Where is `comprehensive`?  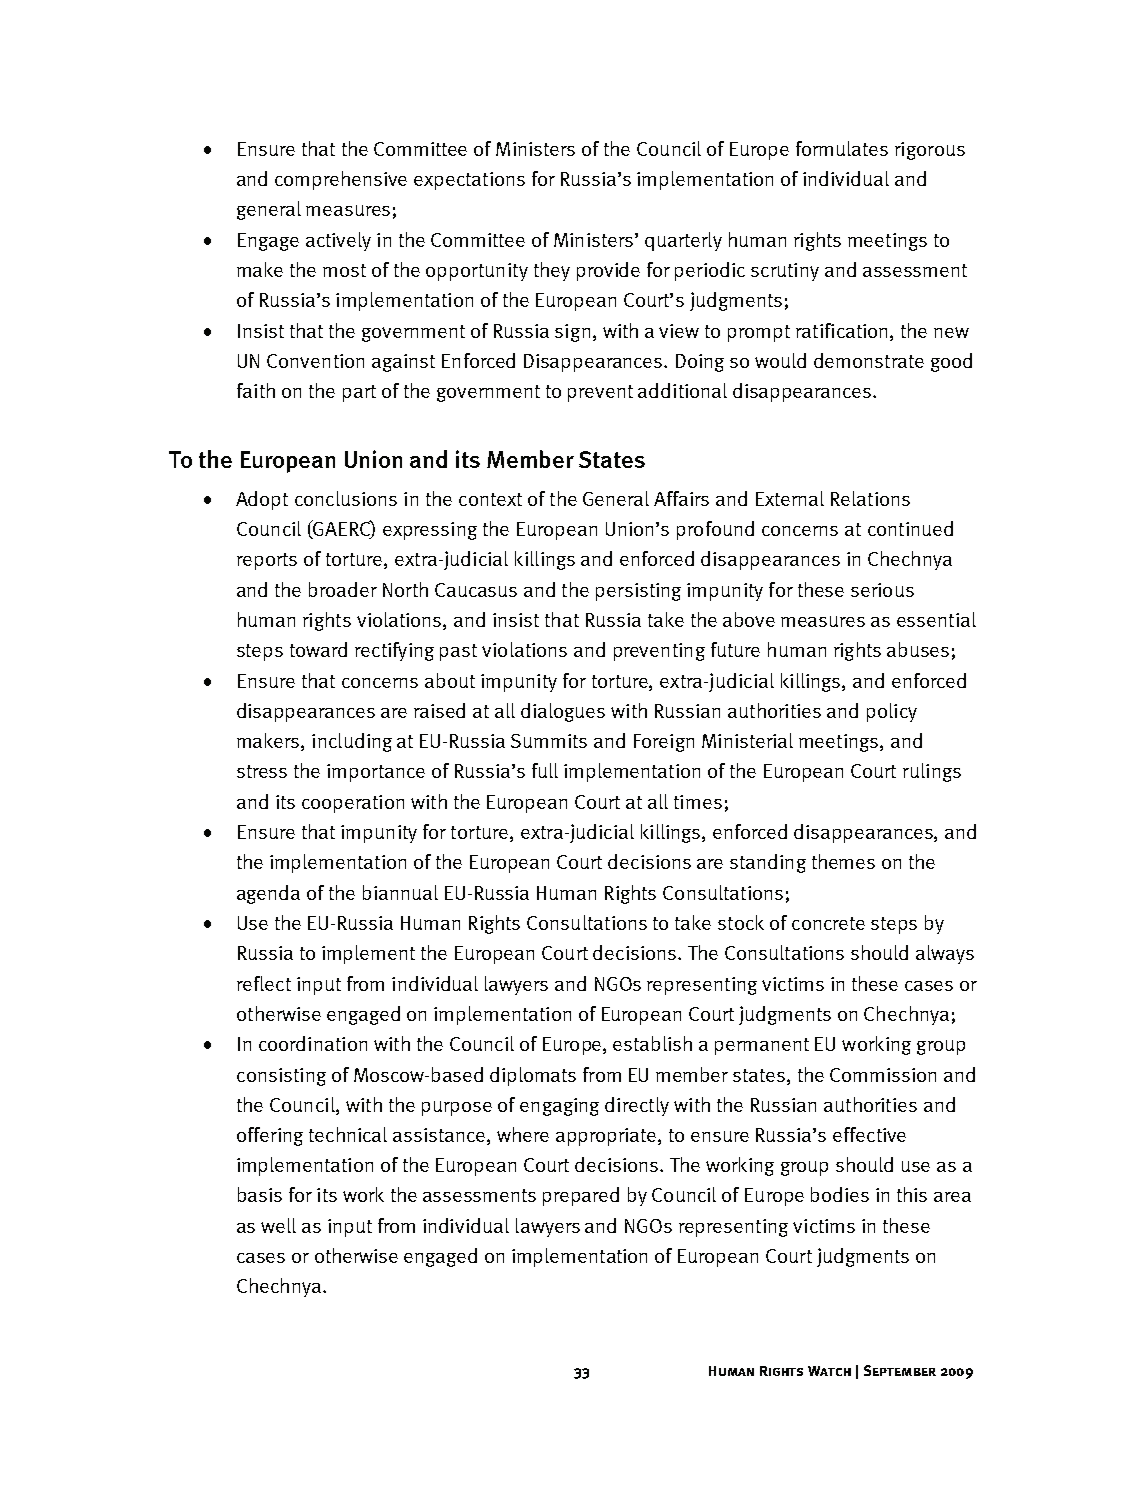 comprehensive is located at coordinates (341, 180).
